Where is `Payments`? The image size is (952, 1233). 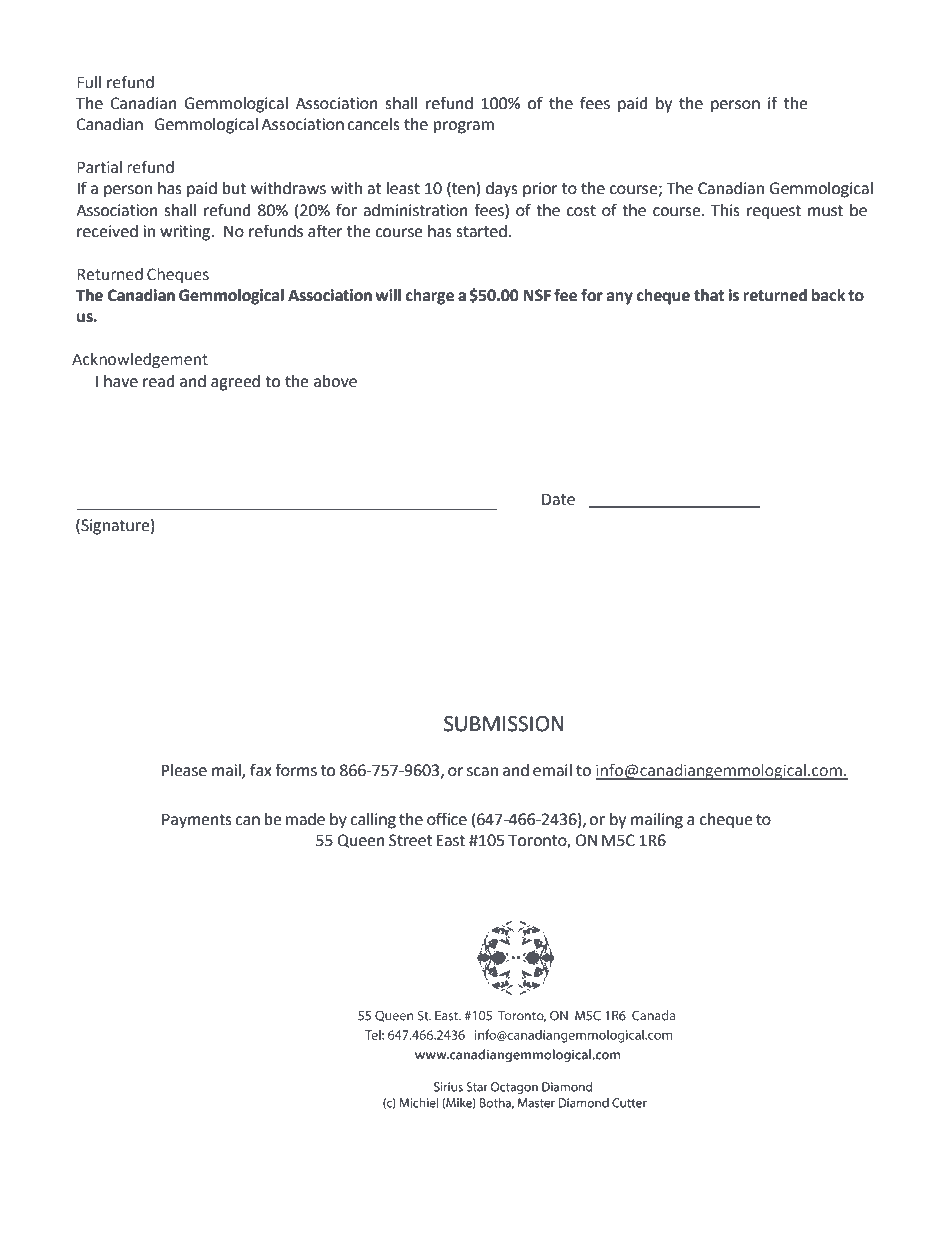 Payments is located at coordinates (197, 821).
